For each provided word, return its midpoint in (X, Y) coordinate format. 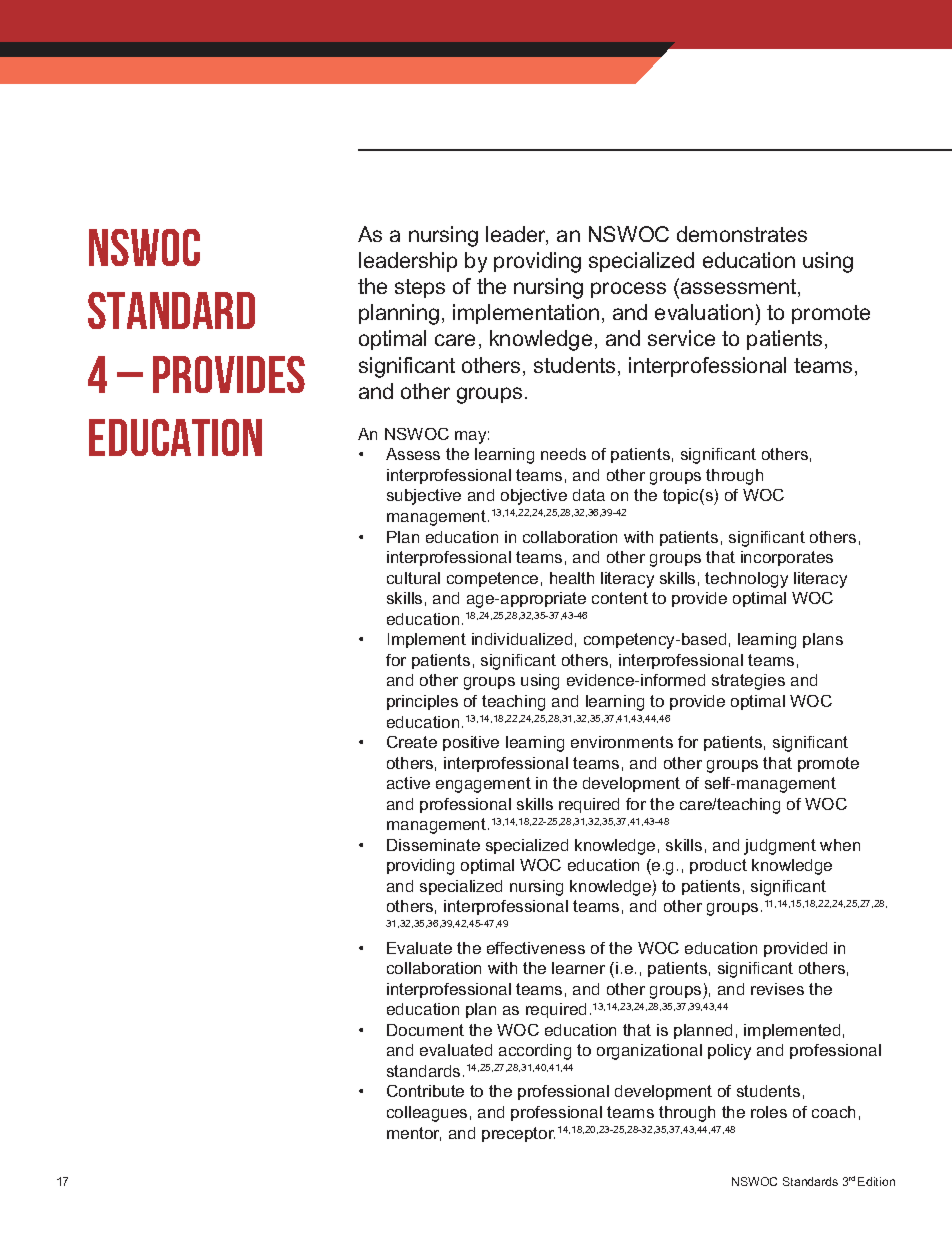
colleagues (427, 1114)
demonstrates (742, 234)
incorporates (787, 558)
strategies (748, 682)
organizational (649, 1052)
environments (622, 742)
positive (471, 743)
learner (578, 968)
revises (777, 989)
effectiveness (536, 948)
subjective (424, 497)
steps (420, 288)
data (589, 495)
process (628, 290)
